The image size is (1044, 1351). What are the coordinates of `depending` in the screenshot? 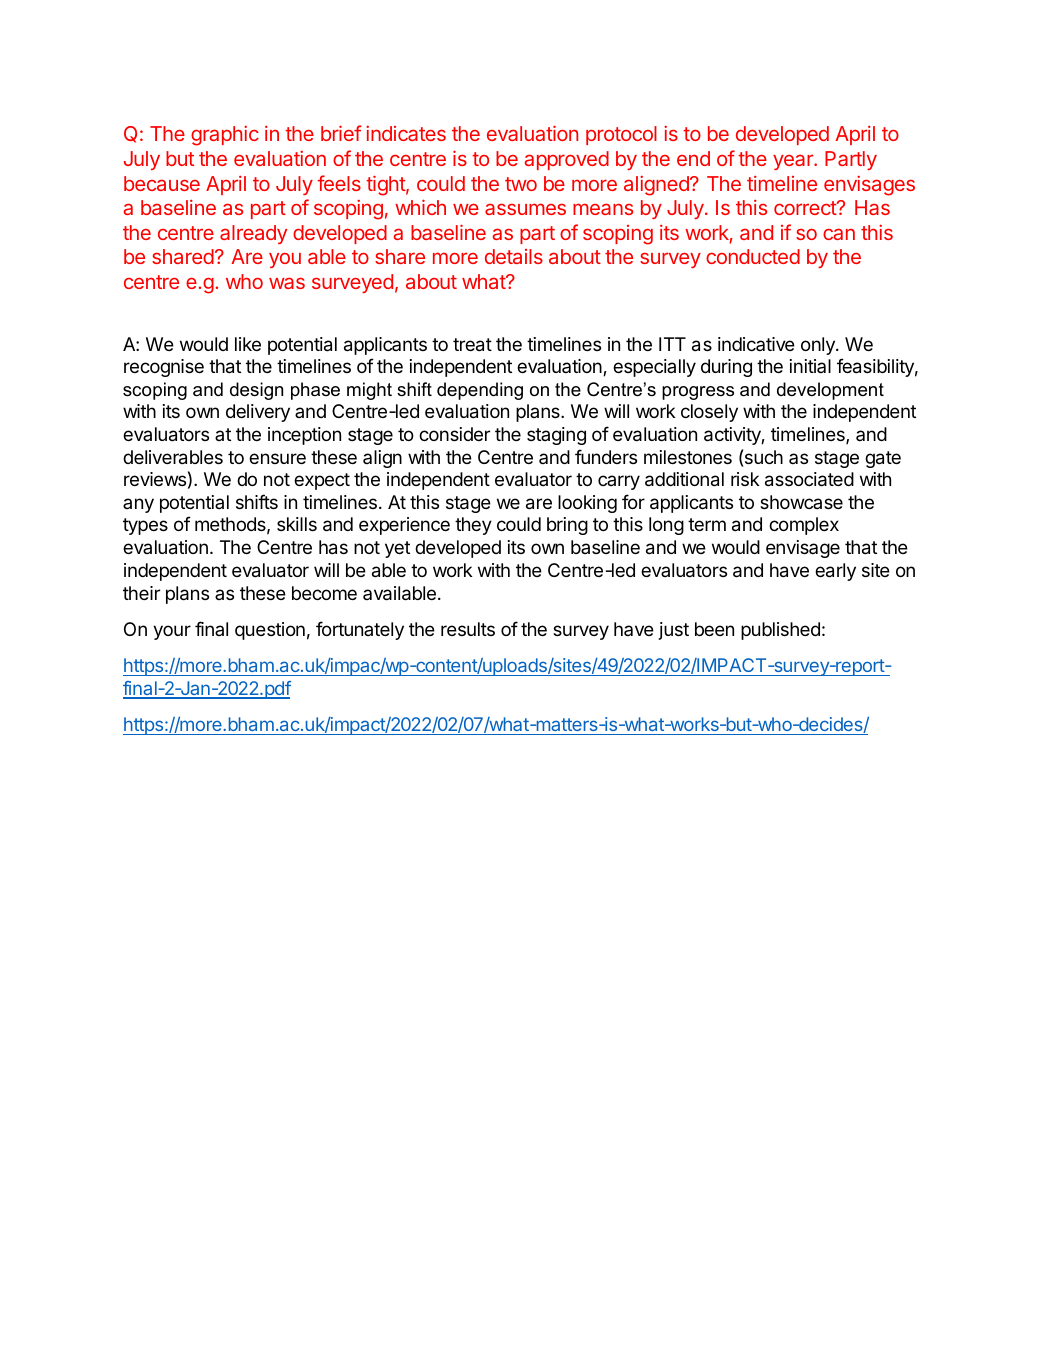 It's located at (480, 391).
